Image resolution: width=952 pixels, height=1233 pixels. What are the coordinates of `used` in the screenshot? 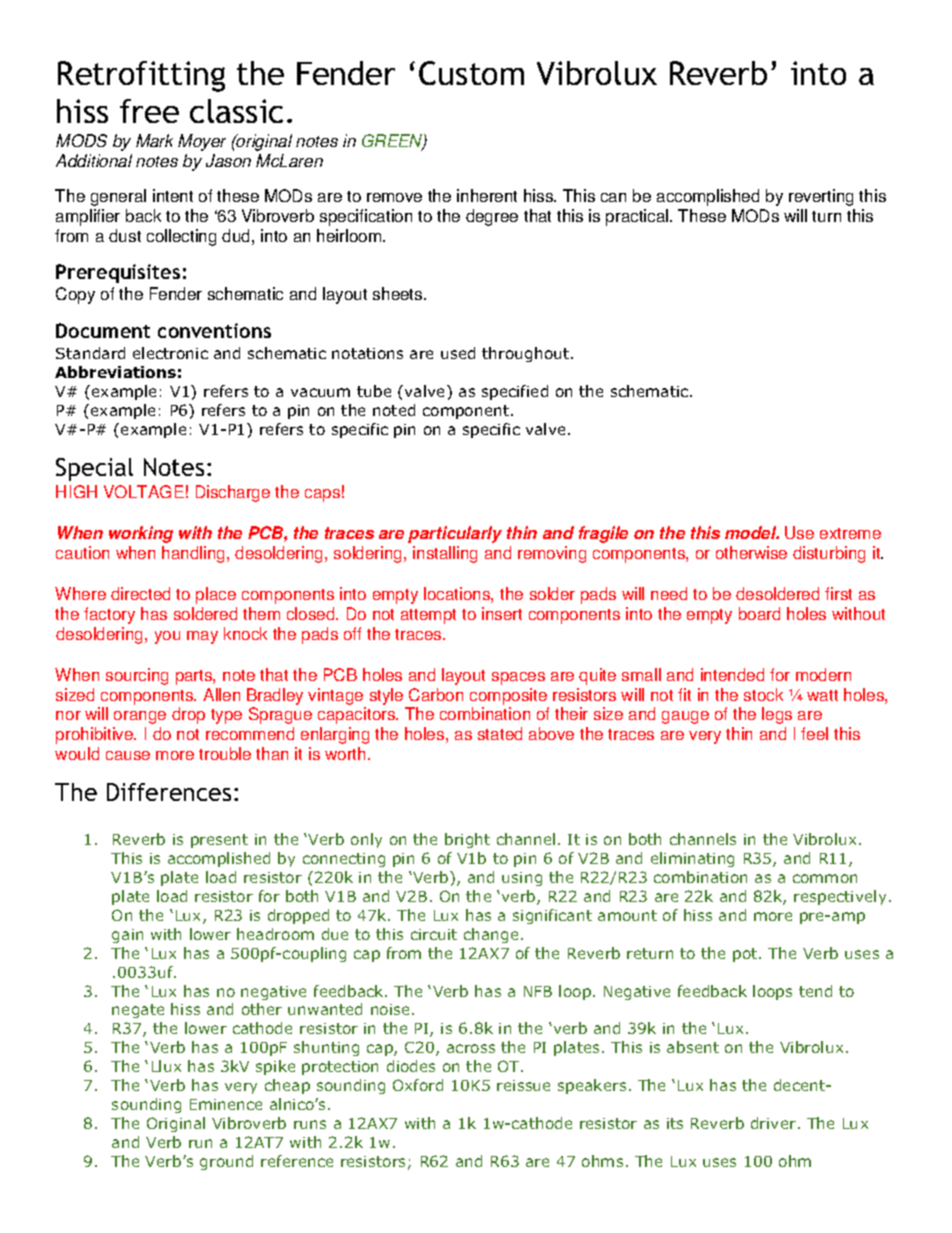 It's located at (458, 353).
